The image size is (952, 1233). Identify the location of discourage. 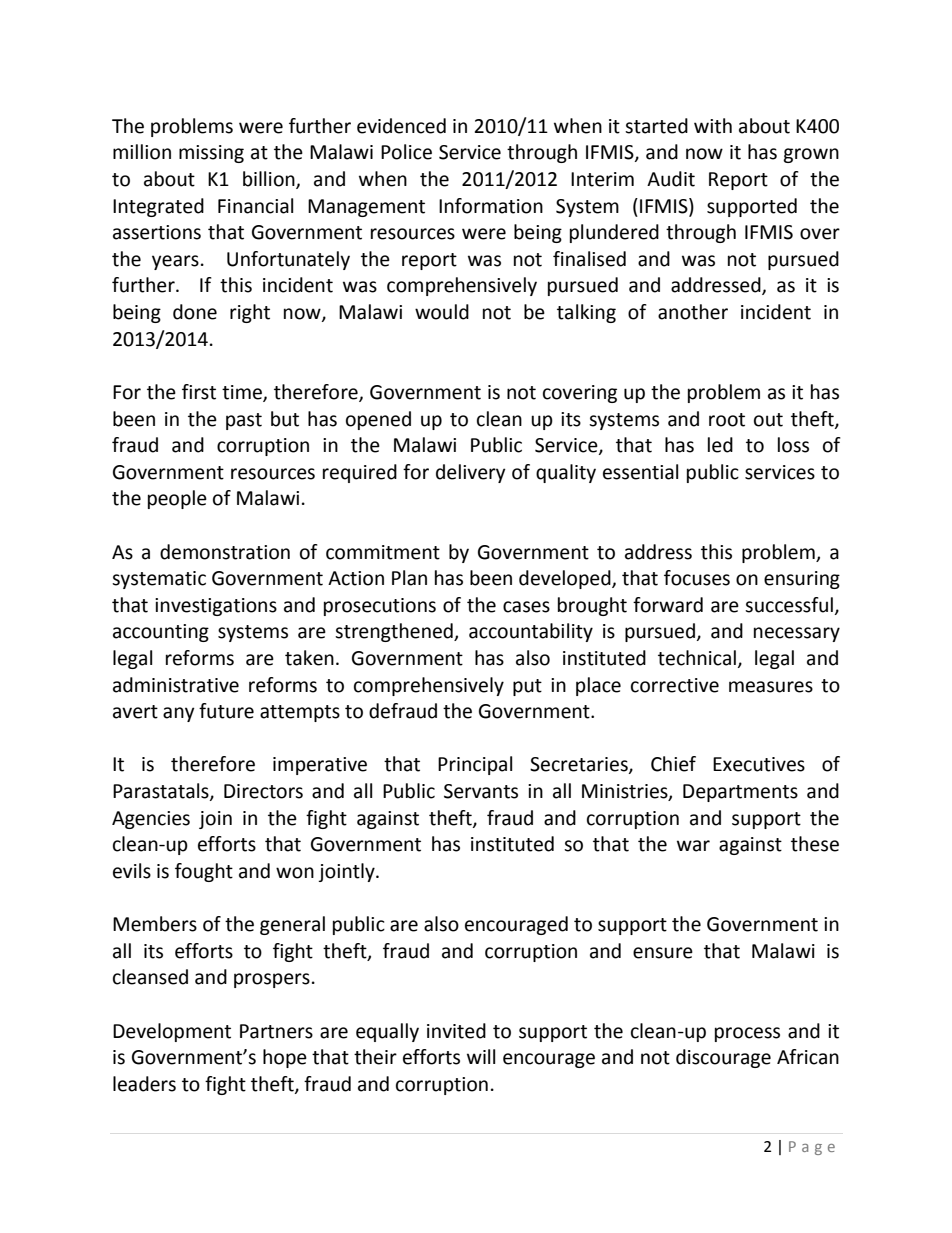
(723, 1058).
